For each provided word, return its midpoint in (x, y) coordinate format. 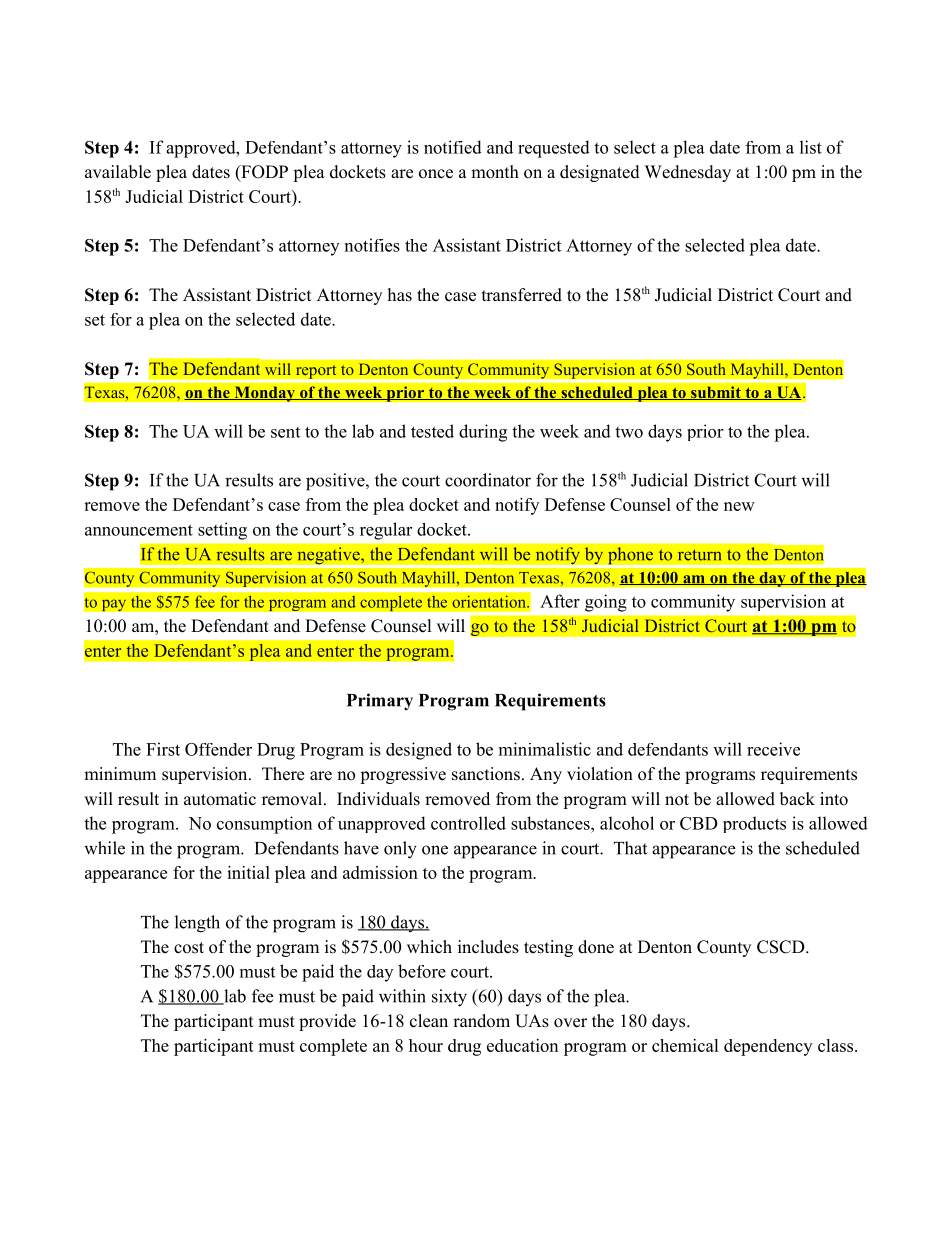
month (495, 172)
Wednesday (688, 173)
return (699, 555)
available (118, 172)
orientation (490, 601)
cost (189, 948)
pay (113, 605)
